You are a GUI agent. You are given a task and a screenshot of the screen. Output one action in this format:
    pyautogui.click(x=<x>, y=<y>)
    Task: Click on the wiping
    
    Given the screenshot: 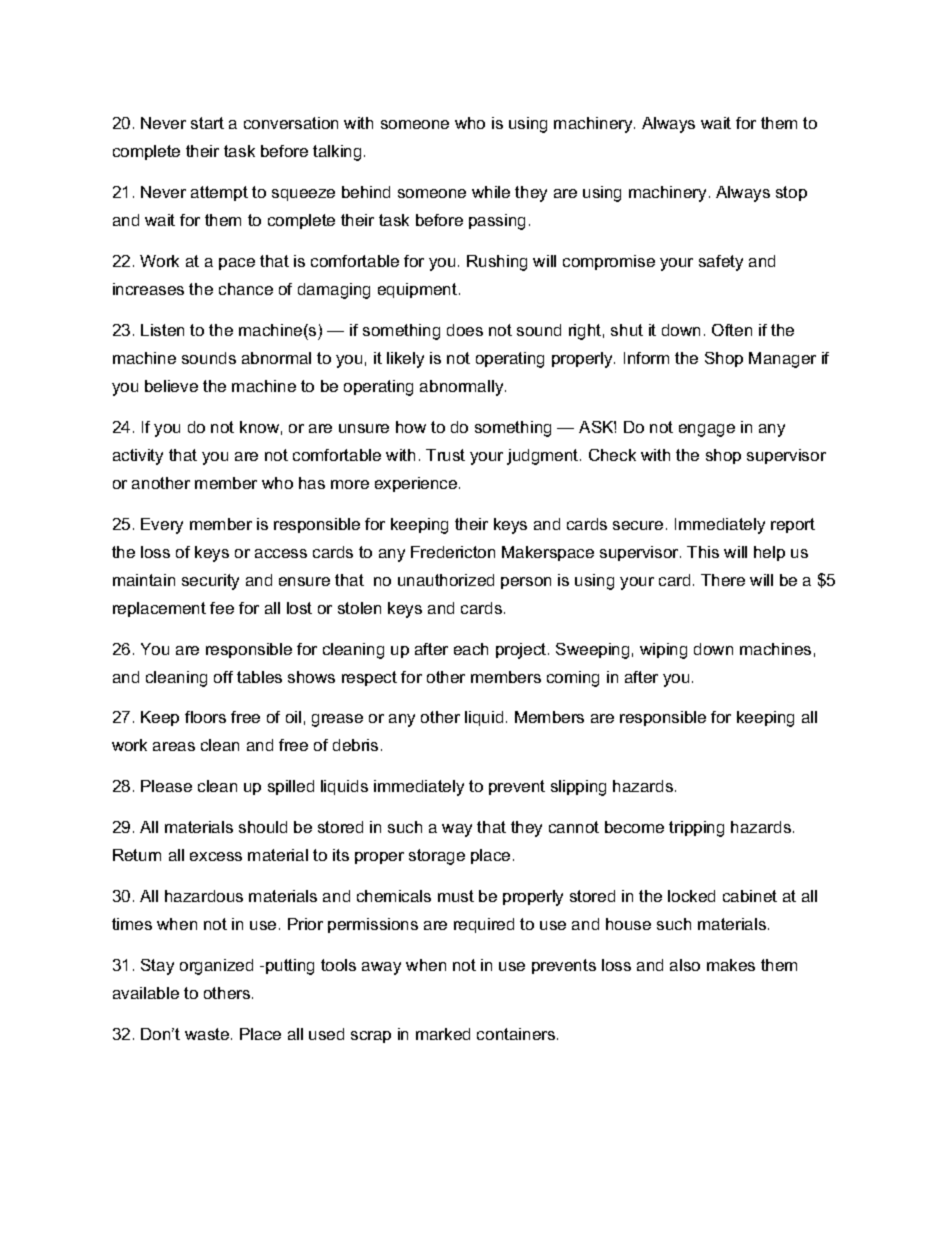 What is the action you would take?
    pyautogui.click(x=663, y=651)
